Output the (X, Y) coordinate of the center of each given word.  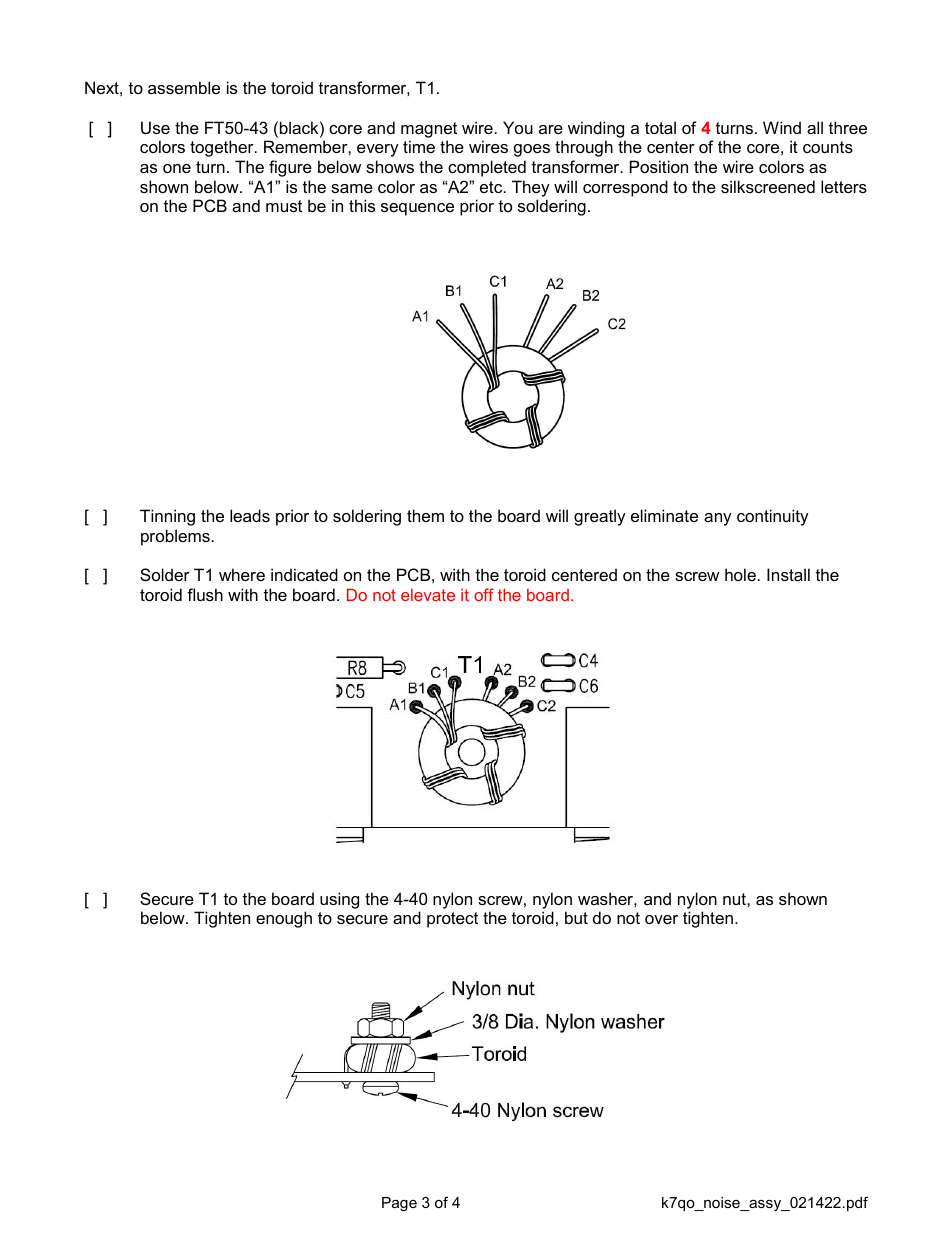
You (518, 127)
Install (788, 574)
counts (828, 147)
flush (205, 594)
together (223, 148)
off (484, 594)
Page (399, 1204)
